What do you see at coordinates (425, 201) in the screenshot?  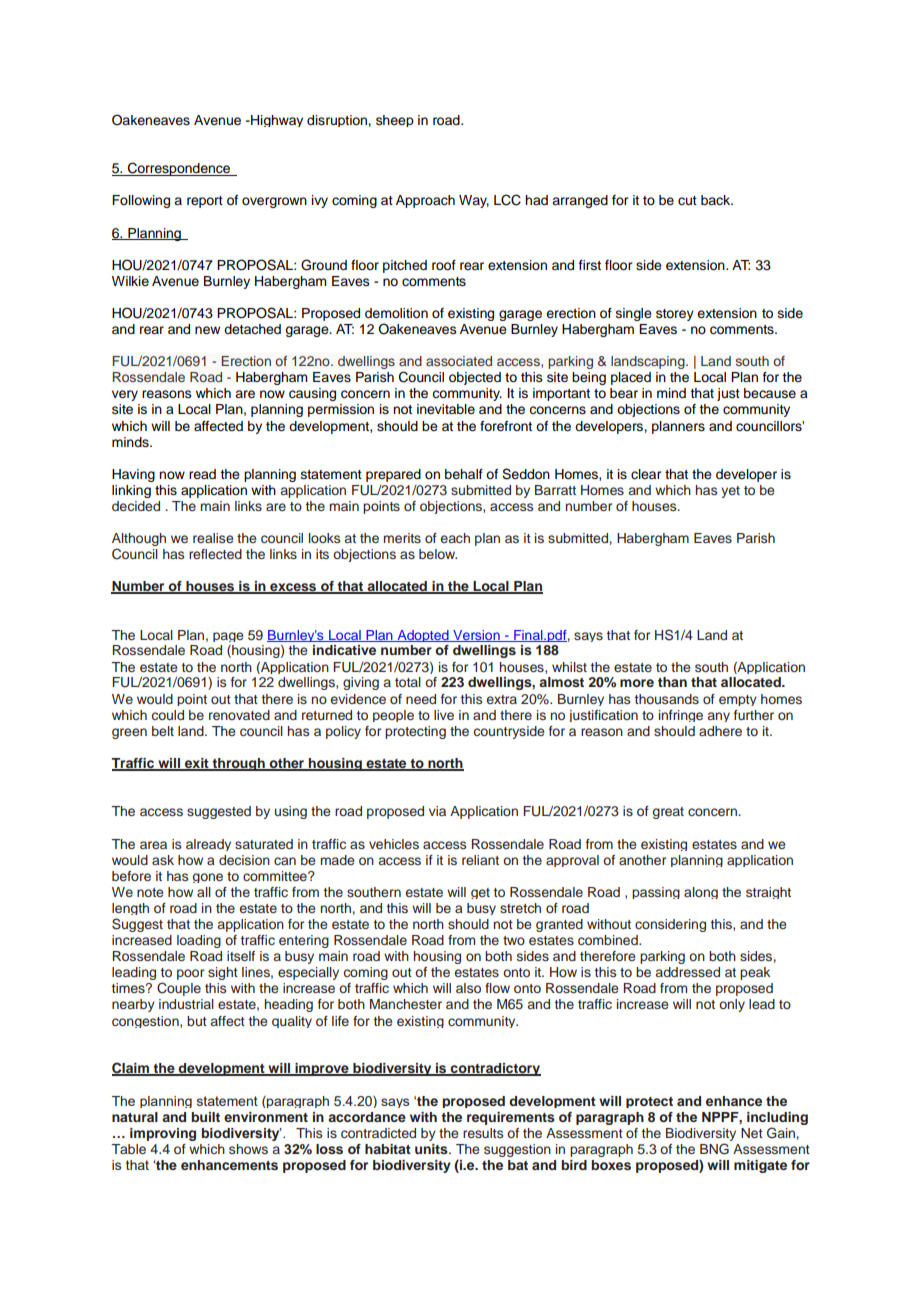 I see `Approach` at bounding box center [425, 201].
